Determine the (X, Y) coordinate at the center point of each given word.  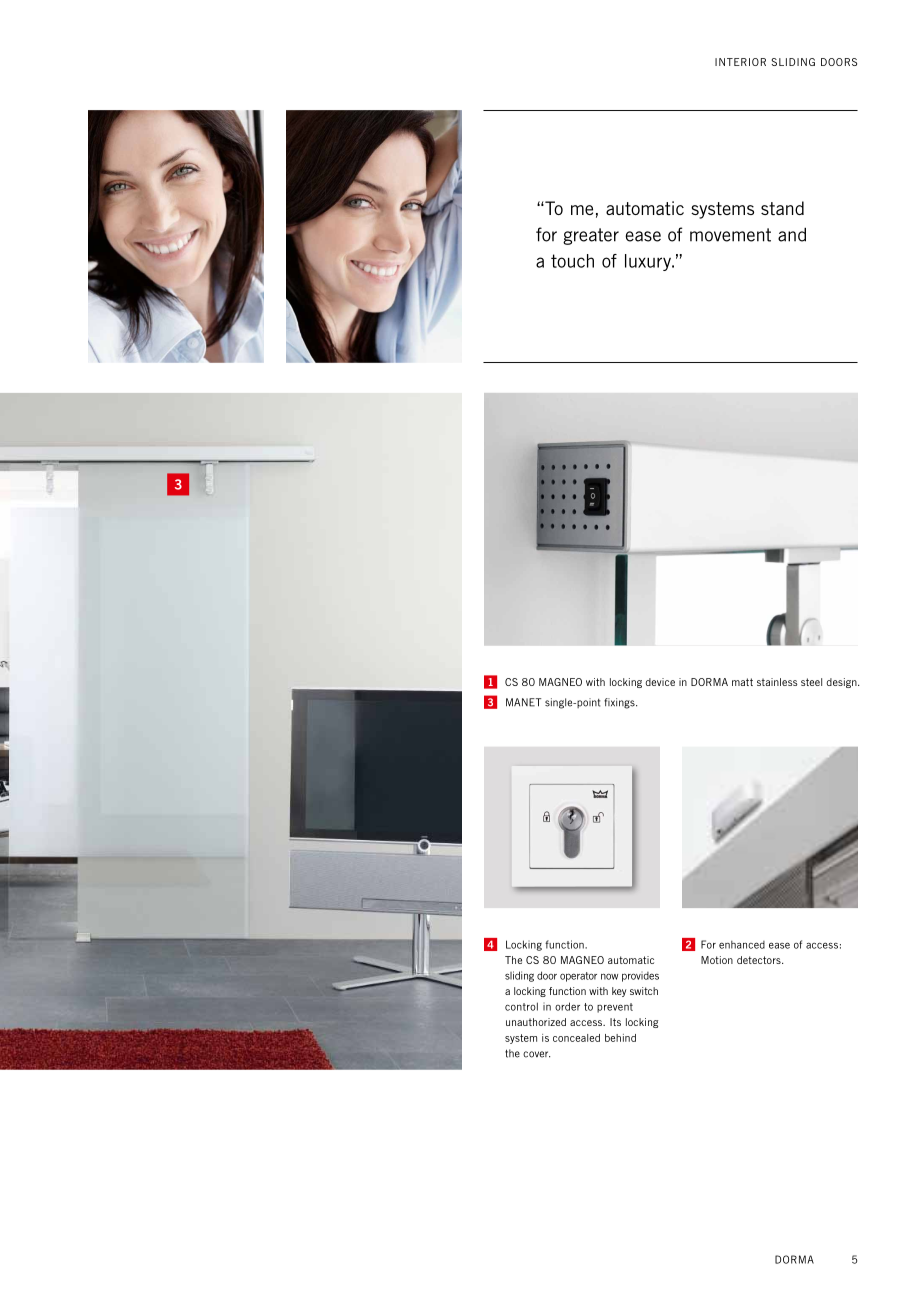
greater (591, 236)
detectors (760, 960)
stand (782, 208)
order (567, 1006)
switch (644, 991)
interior (740, 62)
